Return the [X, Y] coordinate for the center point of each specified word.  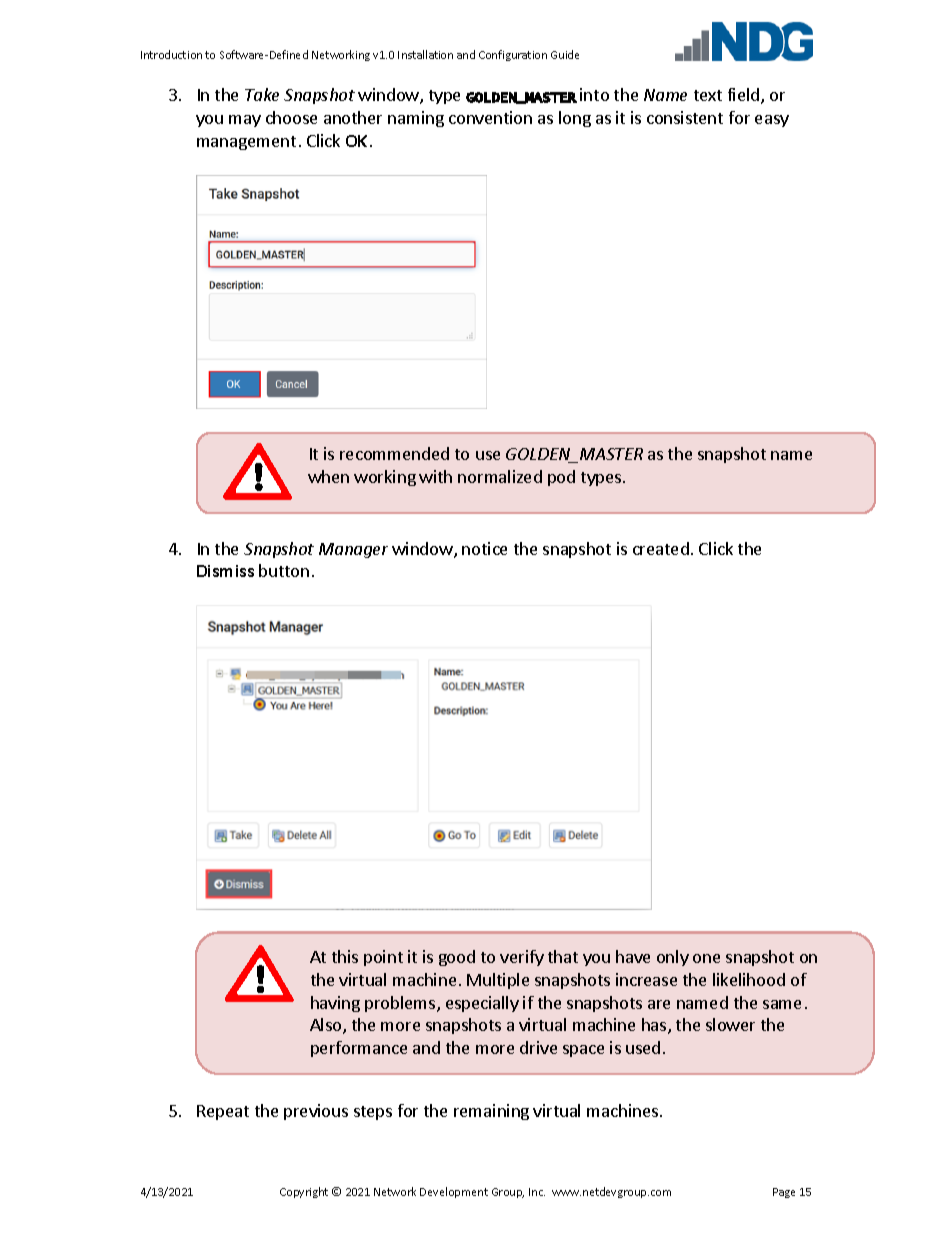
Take [262, 94]
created [661, 548]
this [345, 956]
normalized [500, 476]
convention [490, 117]
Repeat [223, 1112]
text [708, 95]
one [706, 958]
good [457, 958]
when [328, 476]
